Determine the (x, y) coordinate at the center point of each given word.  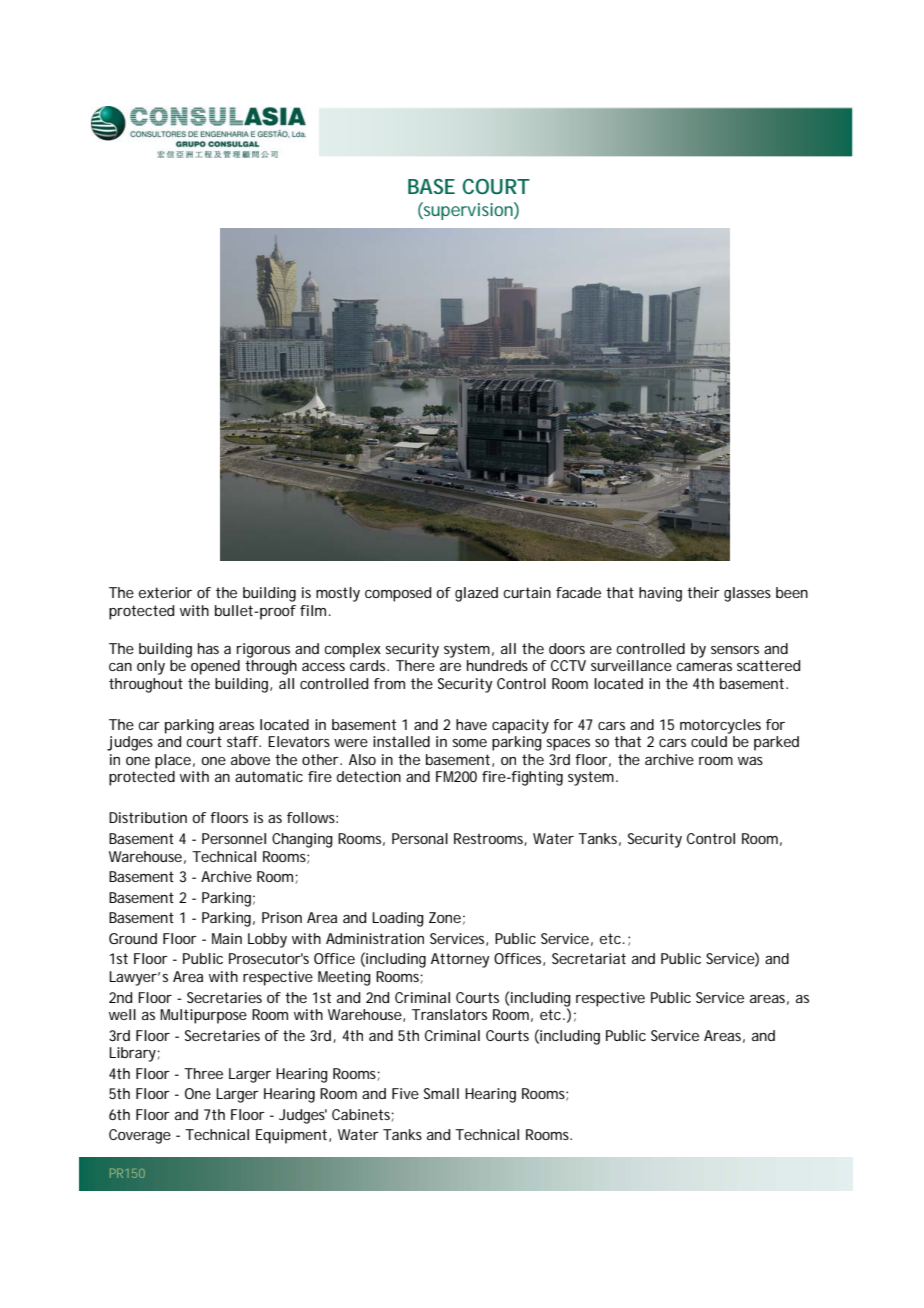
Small (441, 1093)
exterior (165, 592)
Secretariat (589, 958)
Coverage (140, 1136)
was (750, 761)
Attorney (460, 960)
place (173, 761)
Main (227, 938)
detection (369, 776)
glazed (476, 594)
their (703, 592)
